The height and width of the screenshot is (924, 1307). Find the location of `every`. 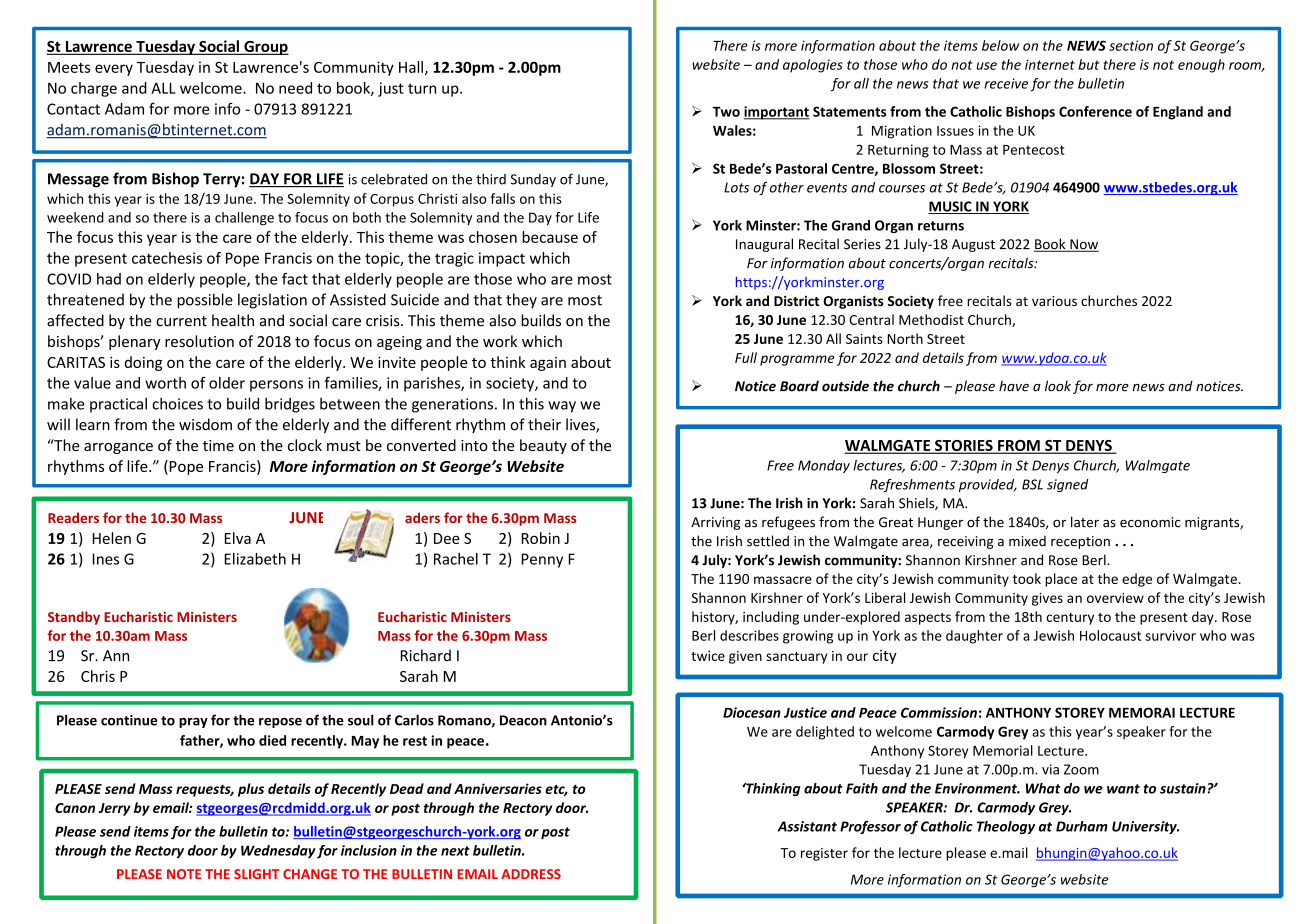

every is located at coordinates (114, 70).
